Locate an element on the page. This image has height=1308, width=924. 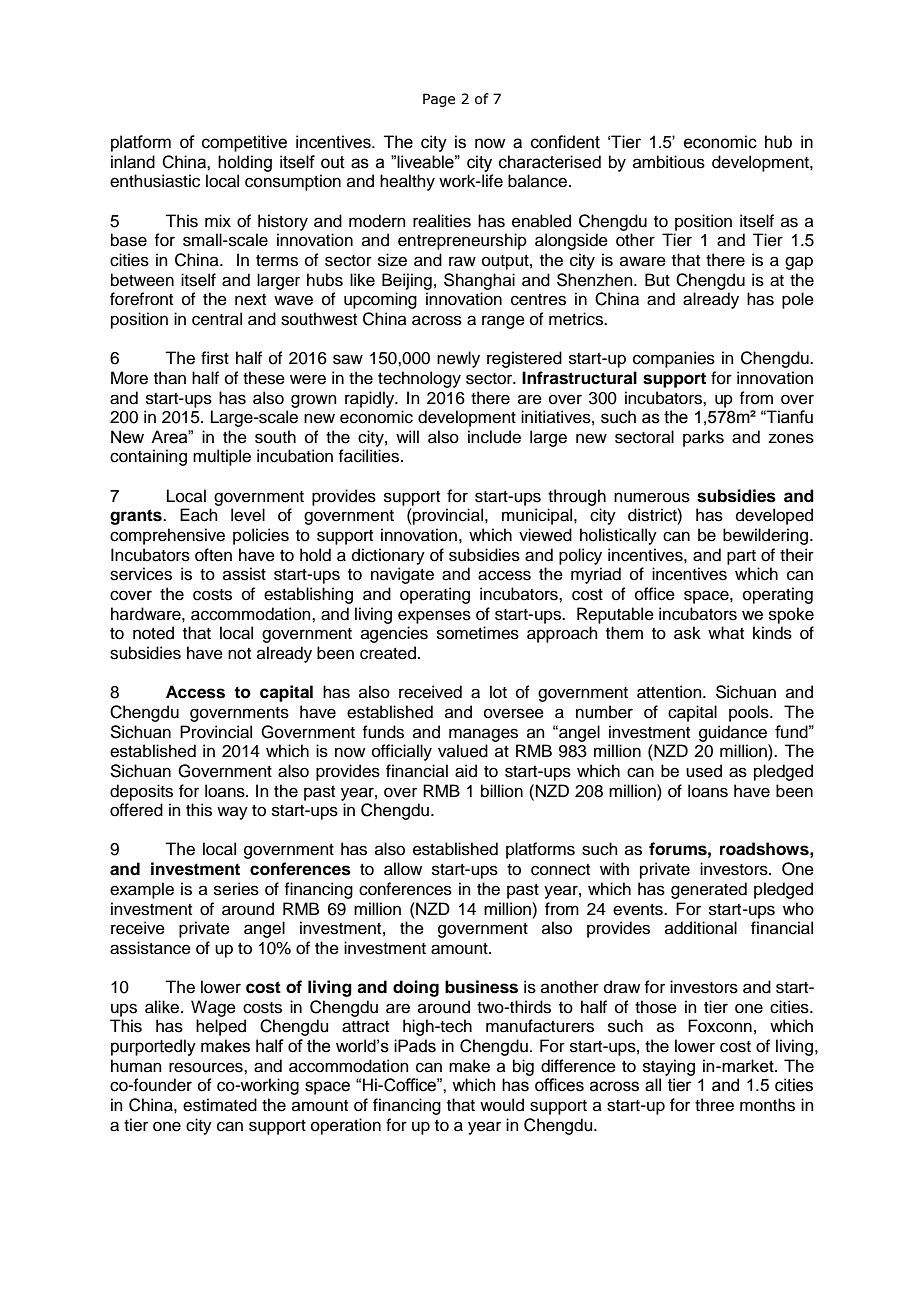
pools is located at coordinates (750, 713).
